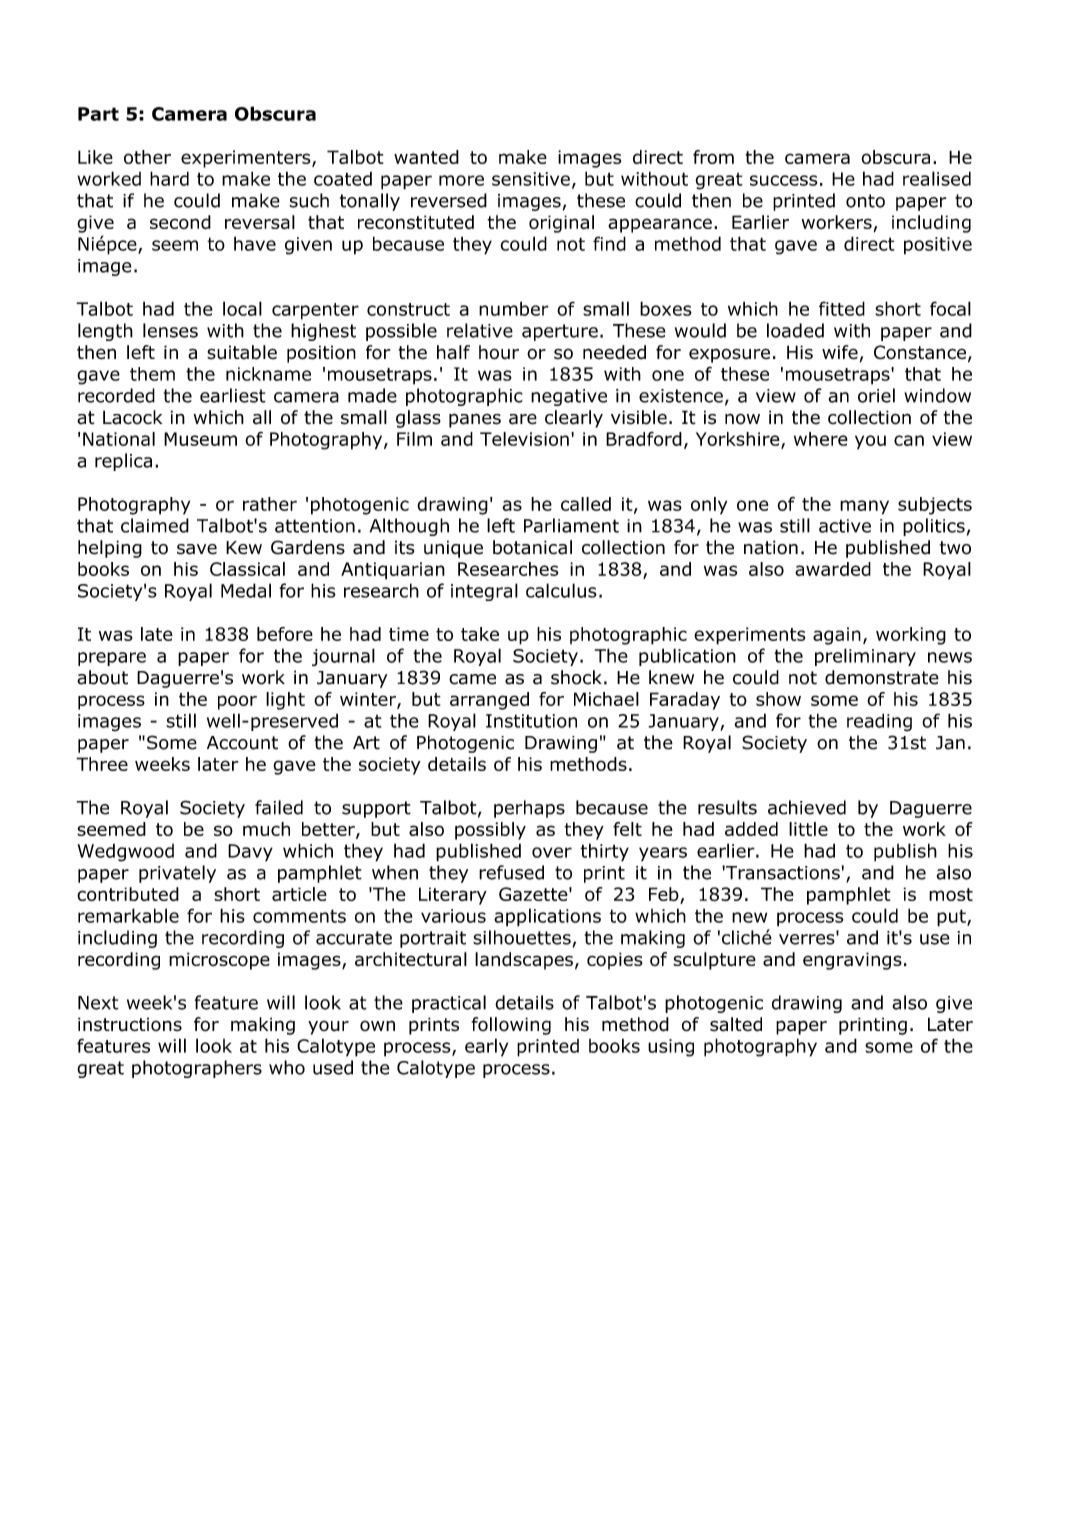 This image has height=1521, width=1075. Describe the element at coordinates (821, 439) in the image. I see `where` at that location.
